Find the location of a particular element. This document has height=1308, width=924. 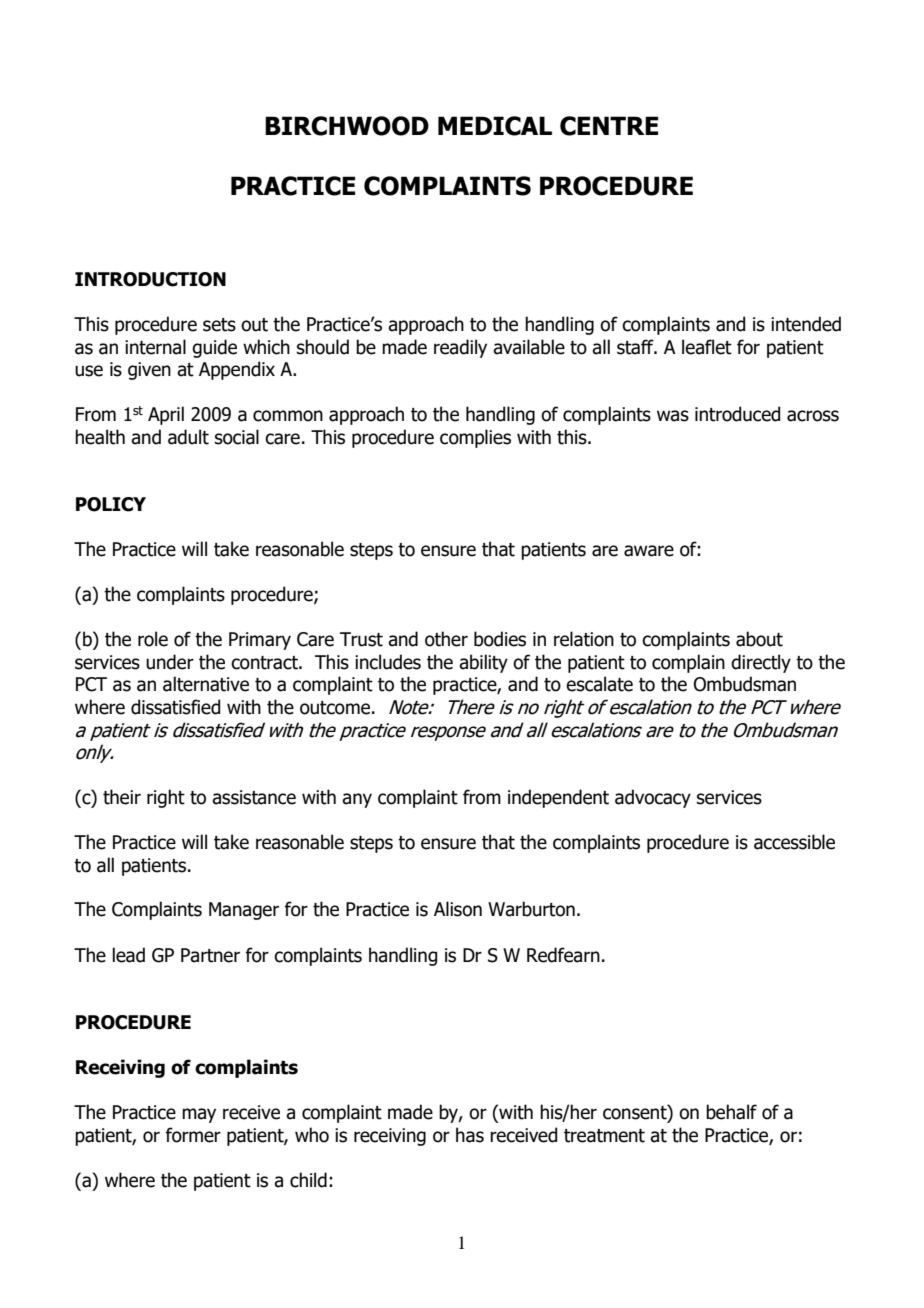

under is located at coordinates (170, 662).
